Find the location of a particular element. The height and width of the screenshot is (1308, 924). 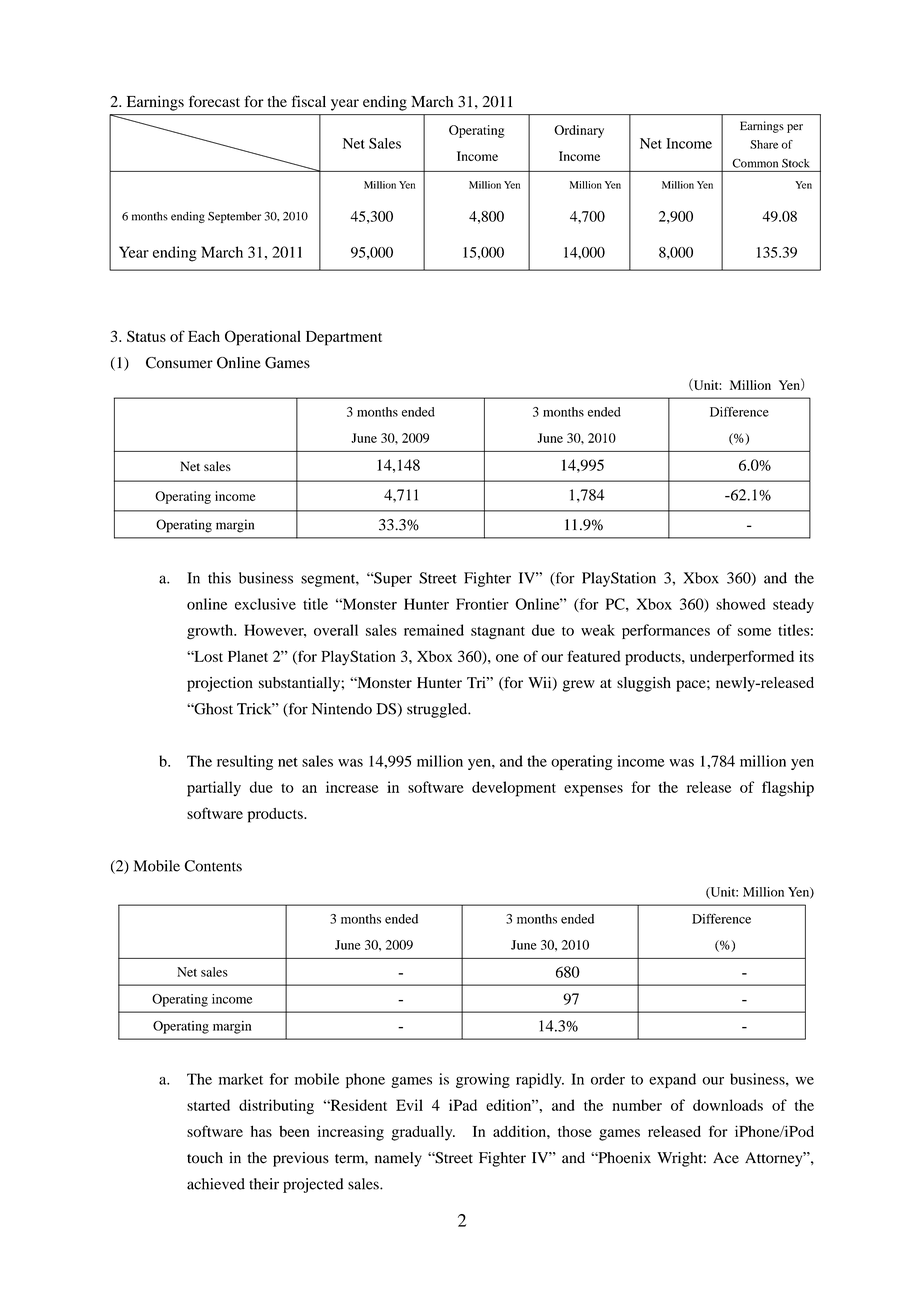

partially is located at coordinates (214, 789).
